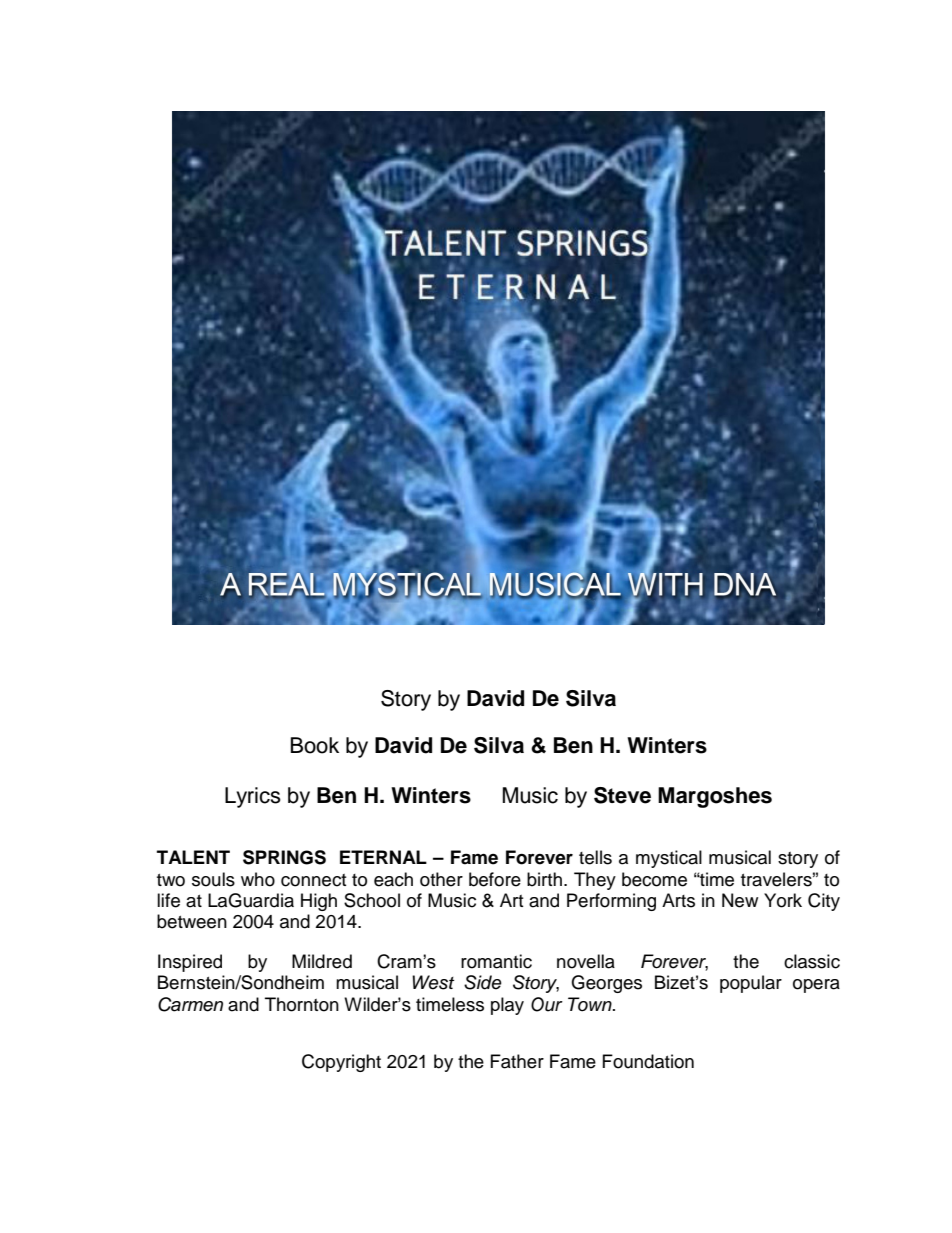  I want to click on Steve, so click(622, 795).
